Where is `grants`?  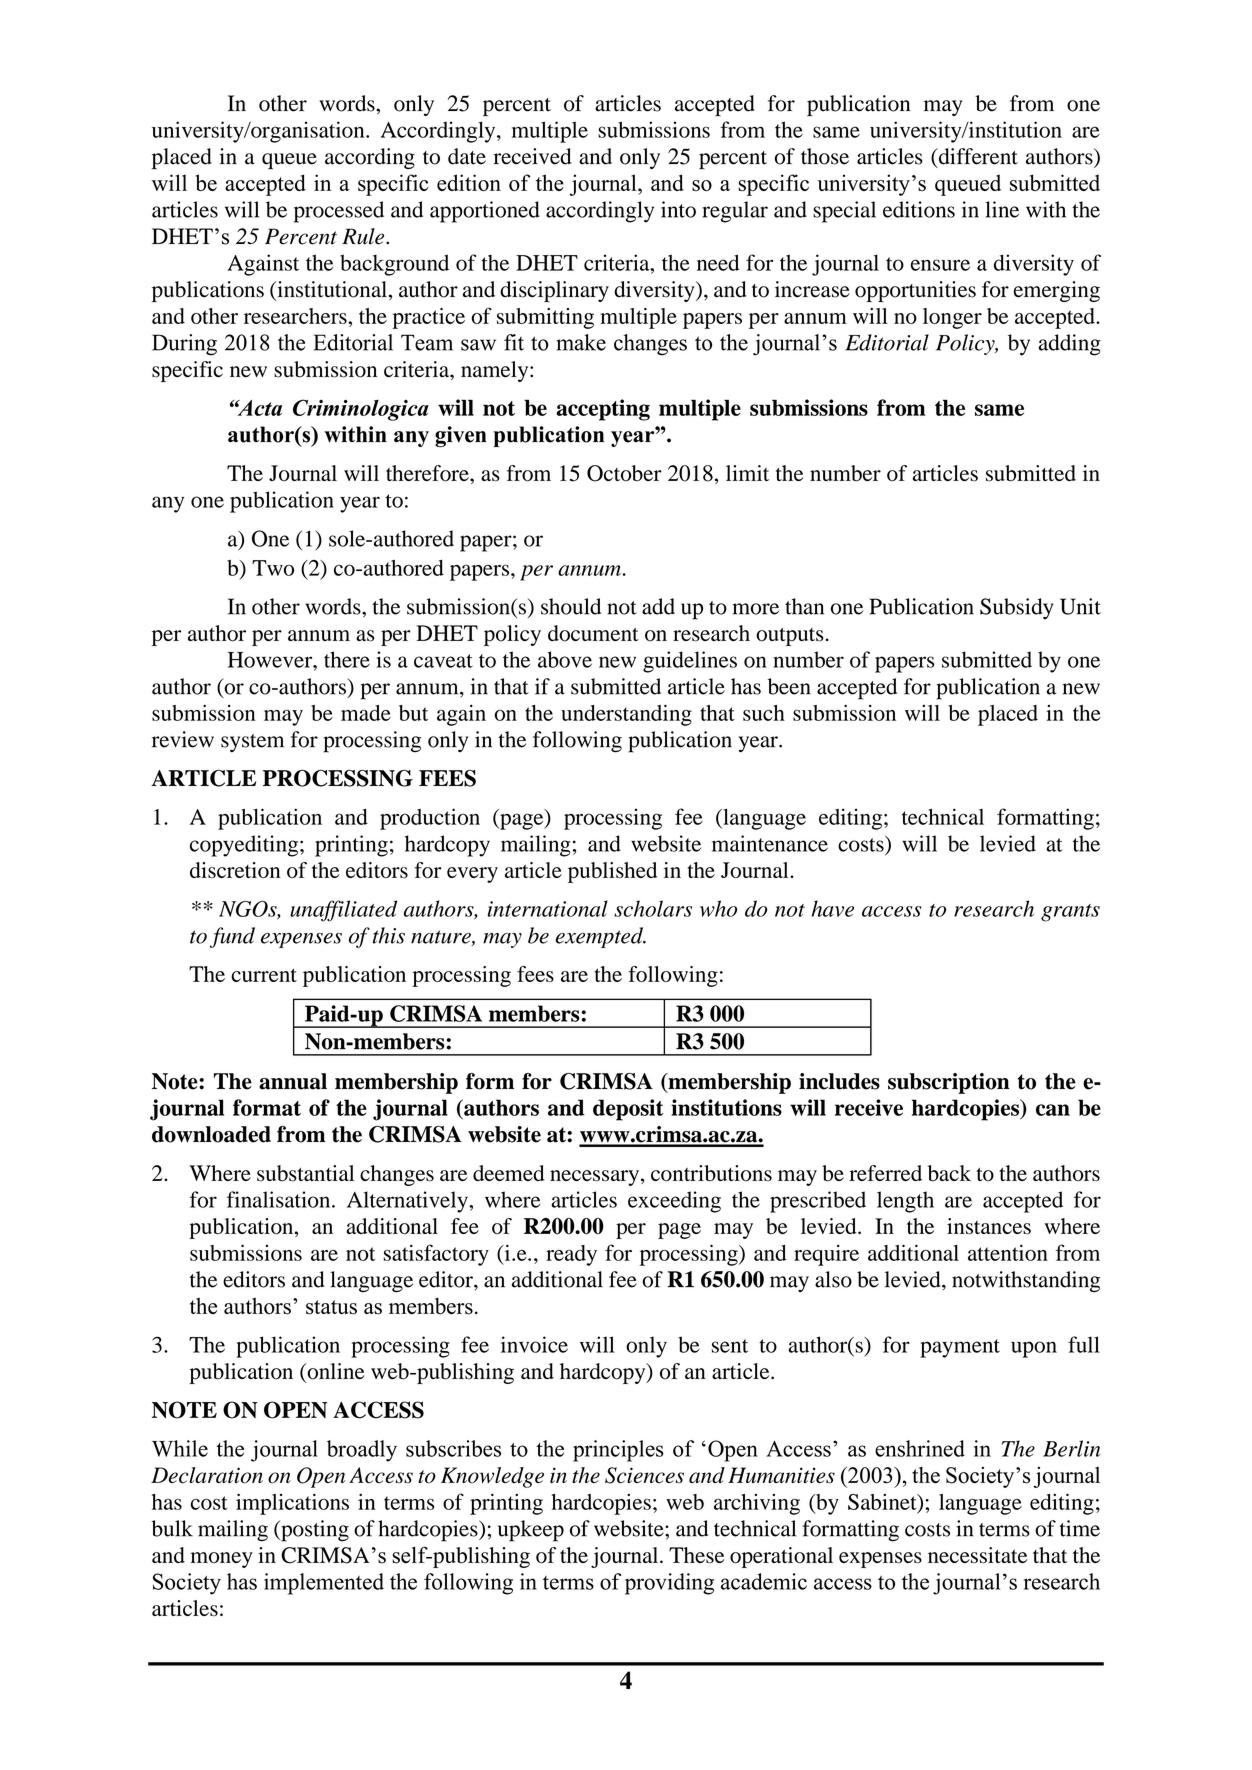
grants is located at coordinates (1070, 913).
